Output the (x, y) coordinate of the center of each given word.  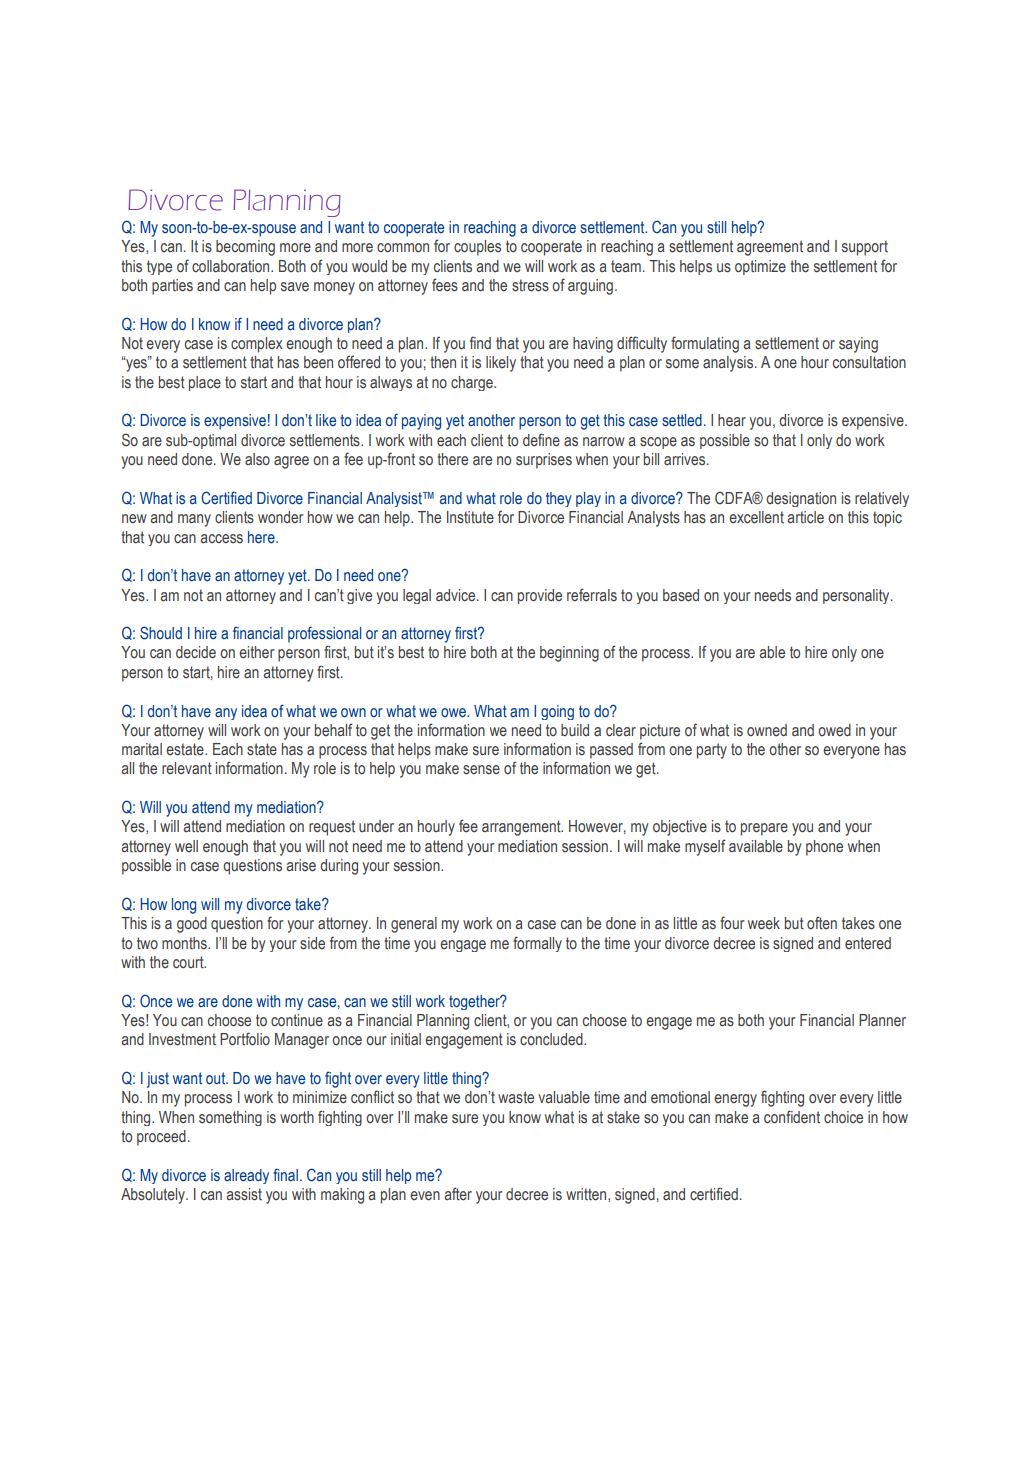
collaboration (232, 266)
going (557, 712)
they (559, 499)
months (185, 943)
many (194, 520)
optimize (760, 267)
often (822, 923)
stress (530, 285)
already (246, 1176)
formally (537, 944)
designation (801, 499)
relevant (187, 768)
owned (767, 730)
